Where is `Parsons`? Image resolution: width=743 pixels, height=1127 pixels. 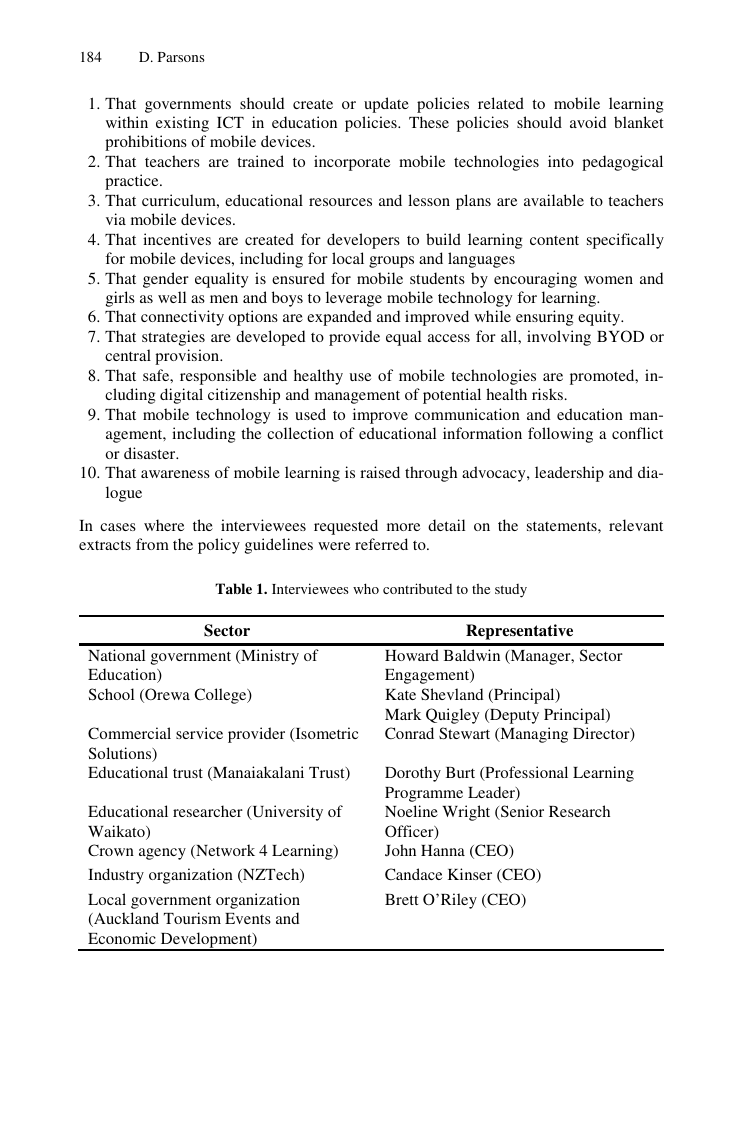
Parsons is located at coordinates (181, 57).
